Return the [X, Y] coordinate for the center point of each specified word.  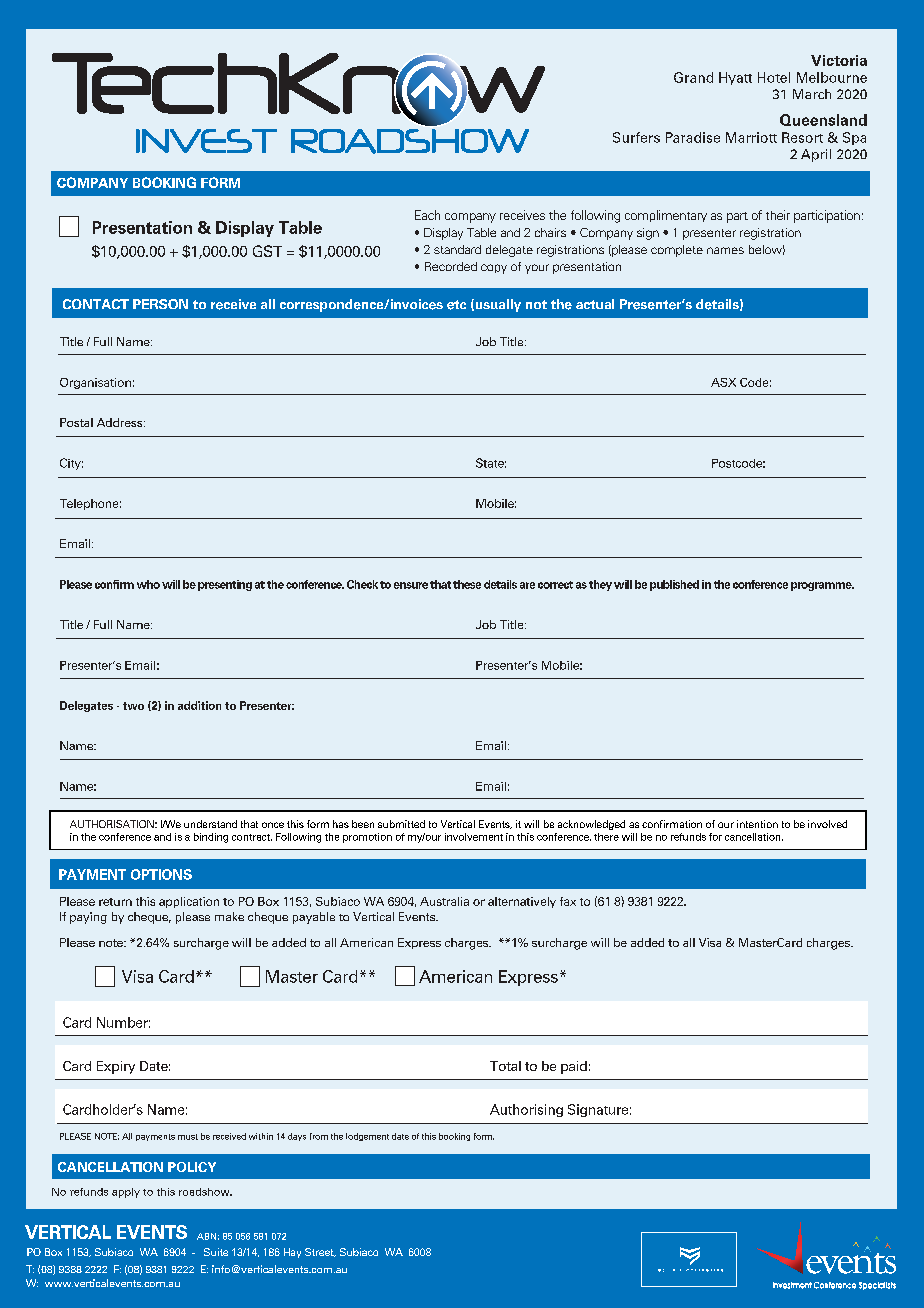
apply [126, 1193]
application [189, 902]
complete [677, 251]
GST [267, 251]
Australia [444, 901]
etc [456, 305]
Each [427, 215]
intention [757, 824]
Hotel [774, 77]
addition [199, 705]
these [467, 584]
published [674, 585]
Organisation [95, 383]
